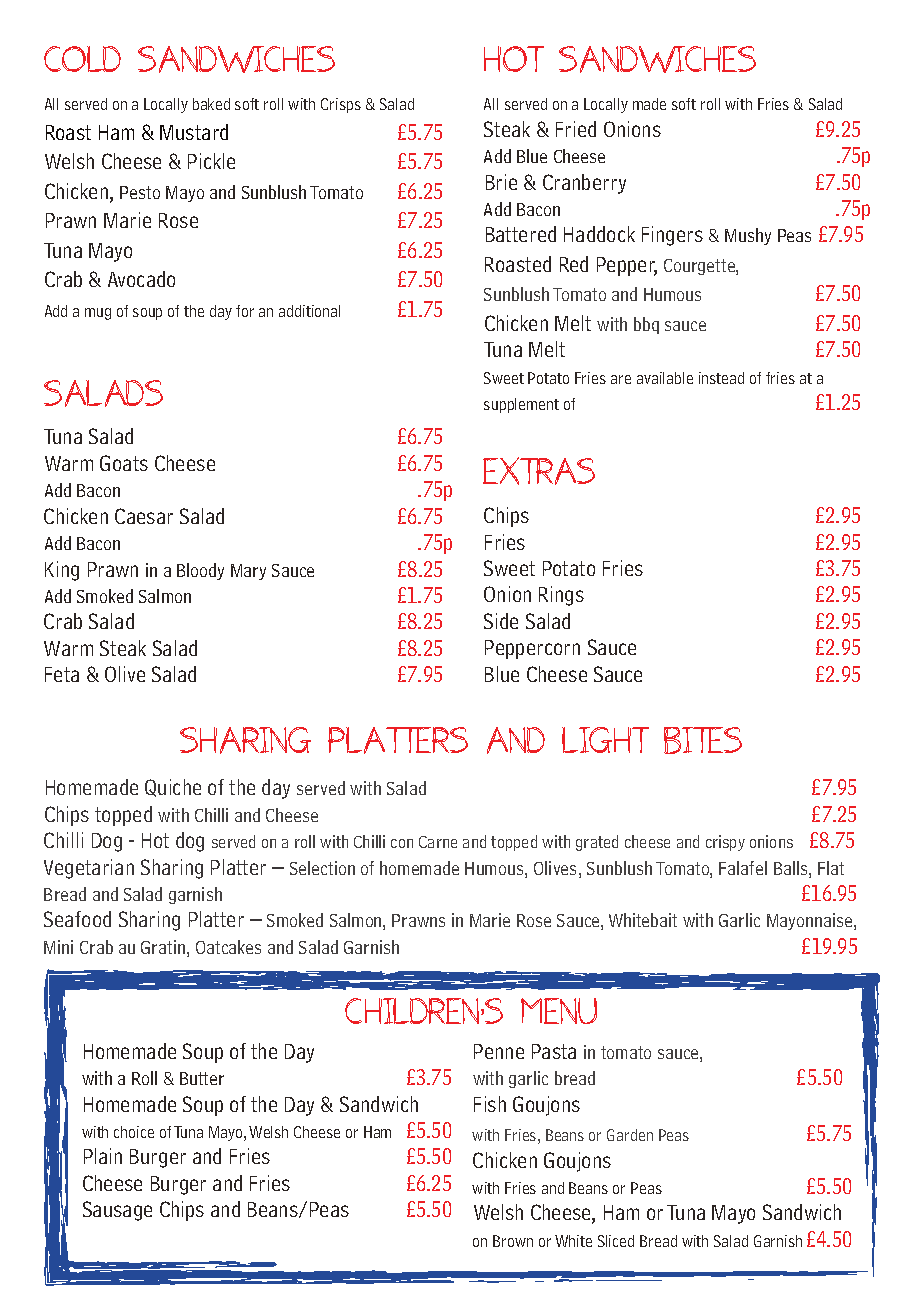  I want to click on Feta, so click(62, 674).
